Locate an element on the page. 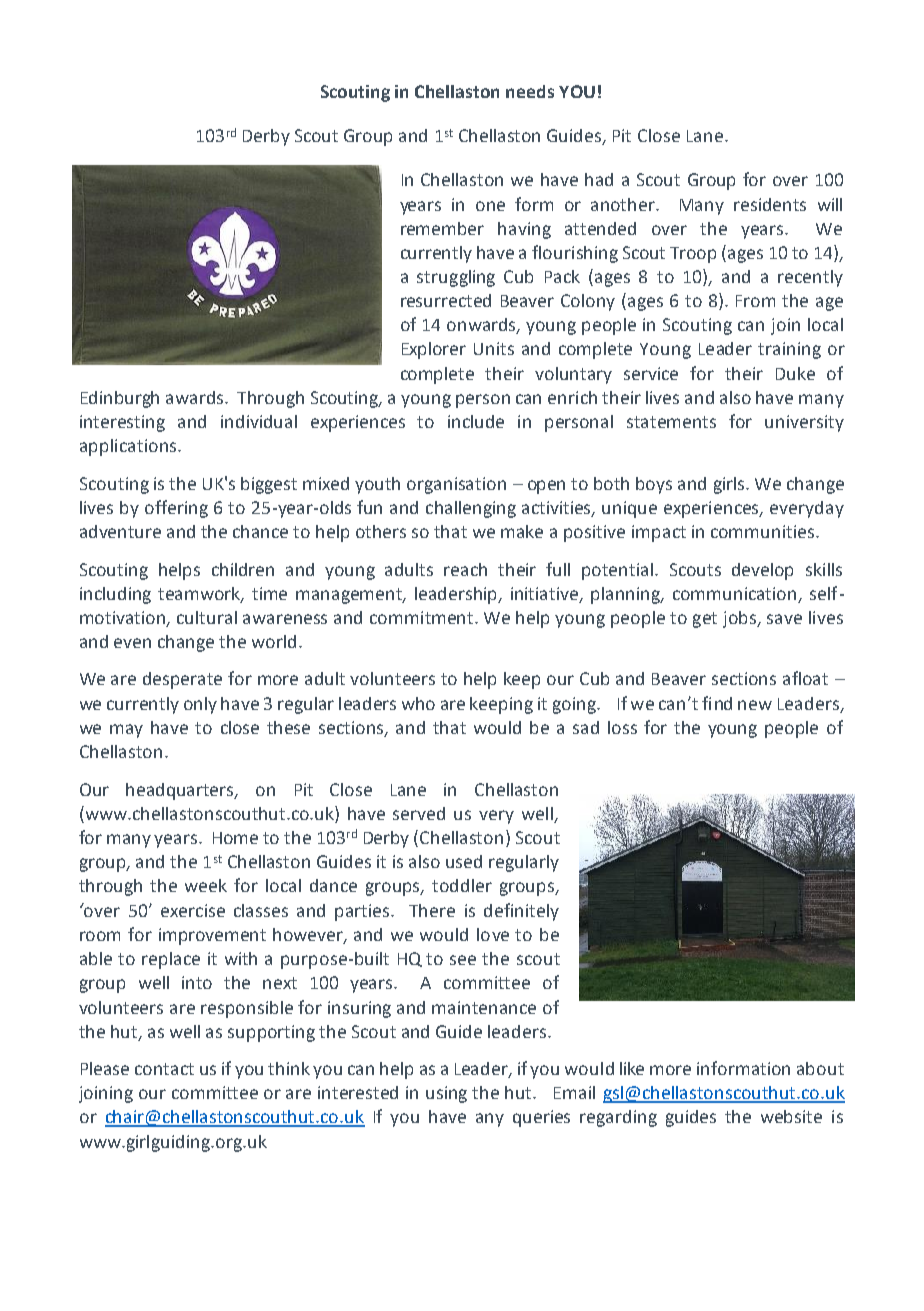 The height and width of the image is (1311, 924). new is located at coordinates (755, 705).
